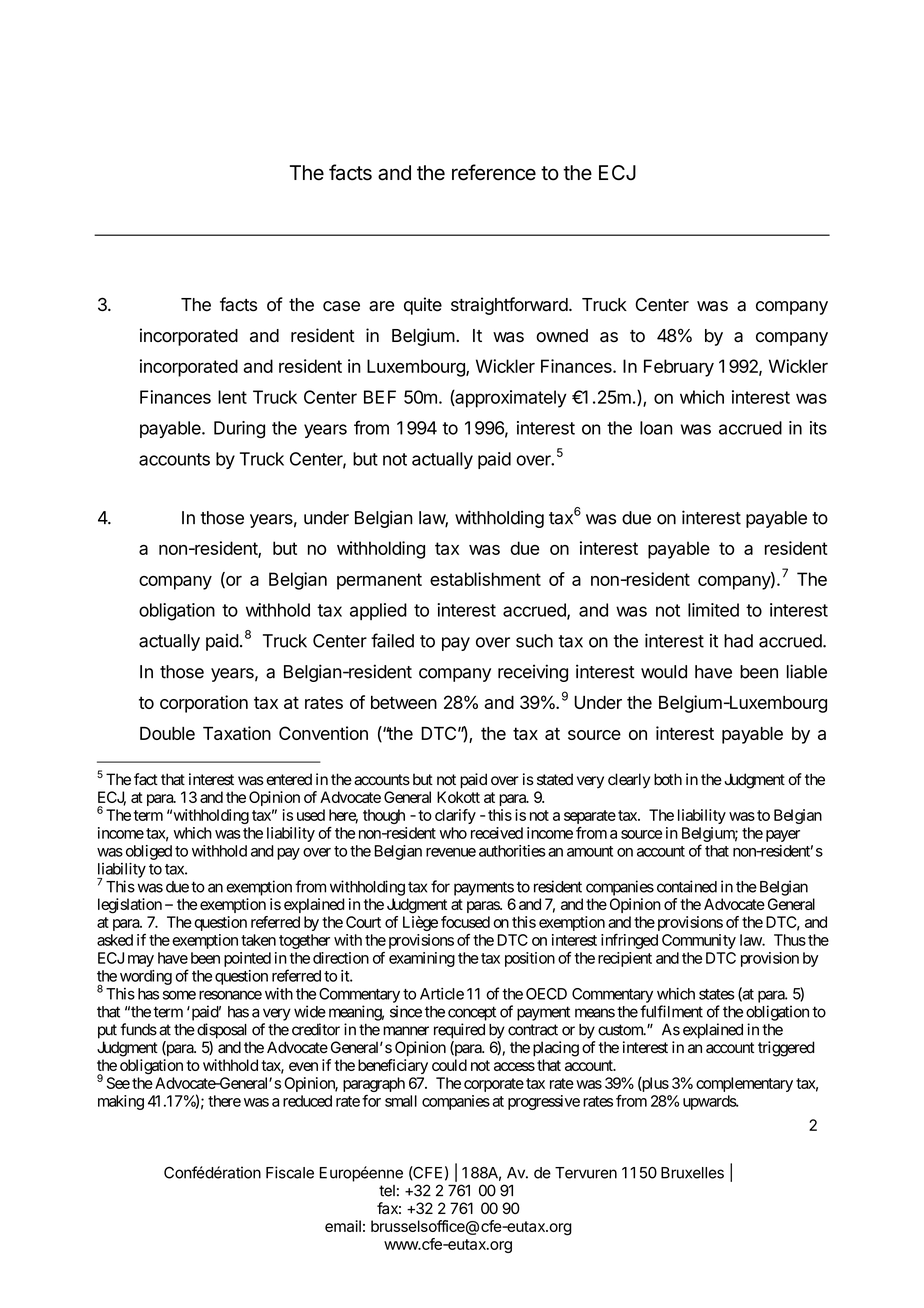 This screenshot has width=924, height=1308. I want to click on making, so click(121, 1102).
